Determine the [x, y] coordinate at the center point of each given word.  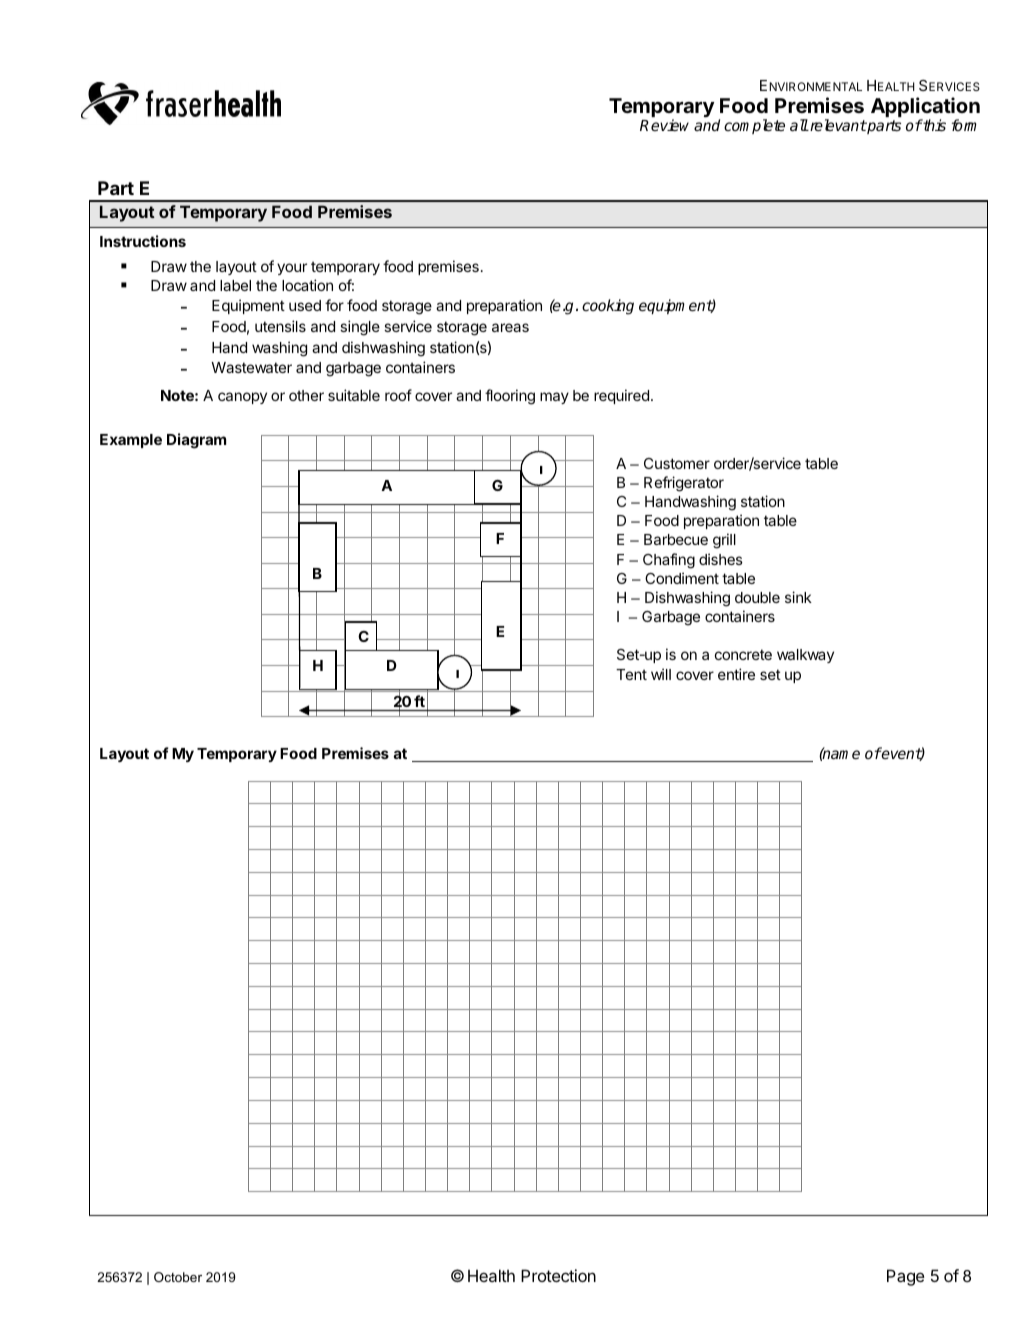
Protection [558, 1275]
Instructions [143, 241]
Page [906, 1277]
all [799, 125]
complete [754, 126]
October [178, 1277]
